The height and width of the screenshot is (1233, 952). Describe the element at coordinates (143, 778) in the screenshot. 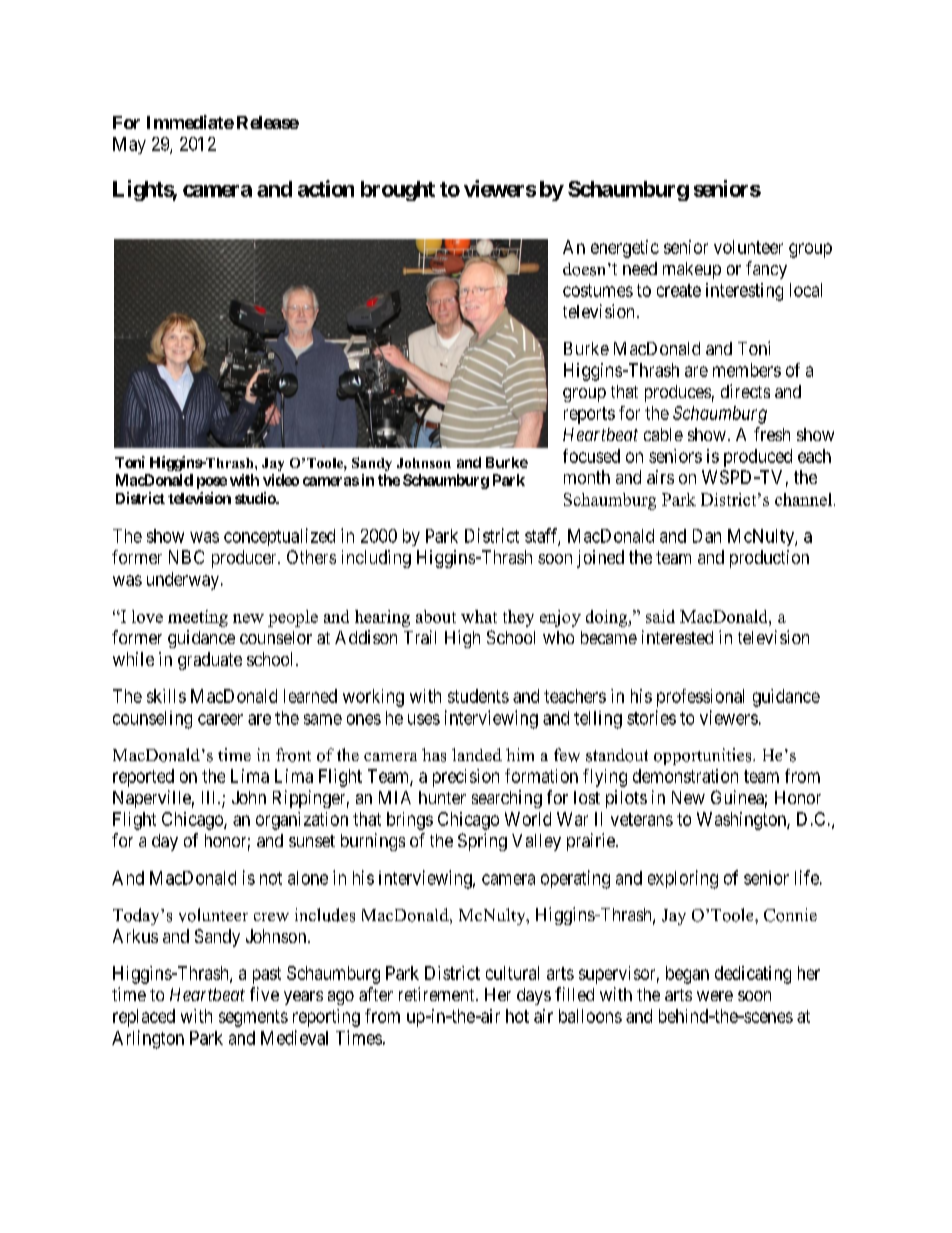

I see `reported` at that location.
